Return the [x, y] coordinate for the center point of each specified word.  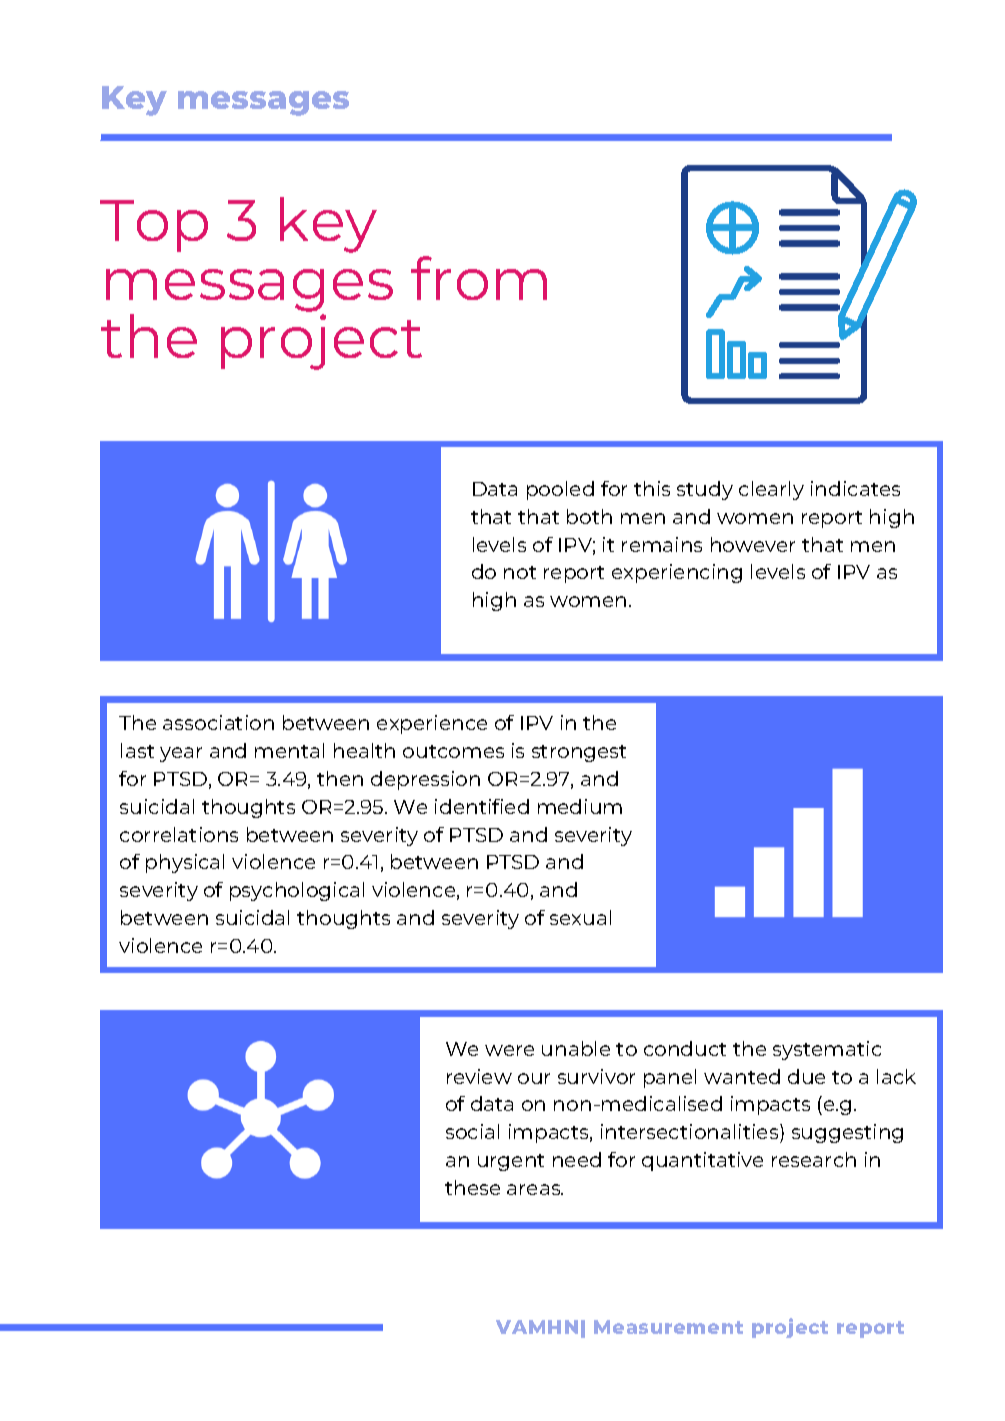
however [753, 544]
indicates [855, 488]
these [472, 1187]
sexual [580, 917]
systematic [827, 1050]
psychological [297, 891]
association [218, 722]
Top [154, 226]
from [479, 278]
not [520, 572]
